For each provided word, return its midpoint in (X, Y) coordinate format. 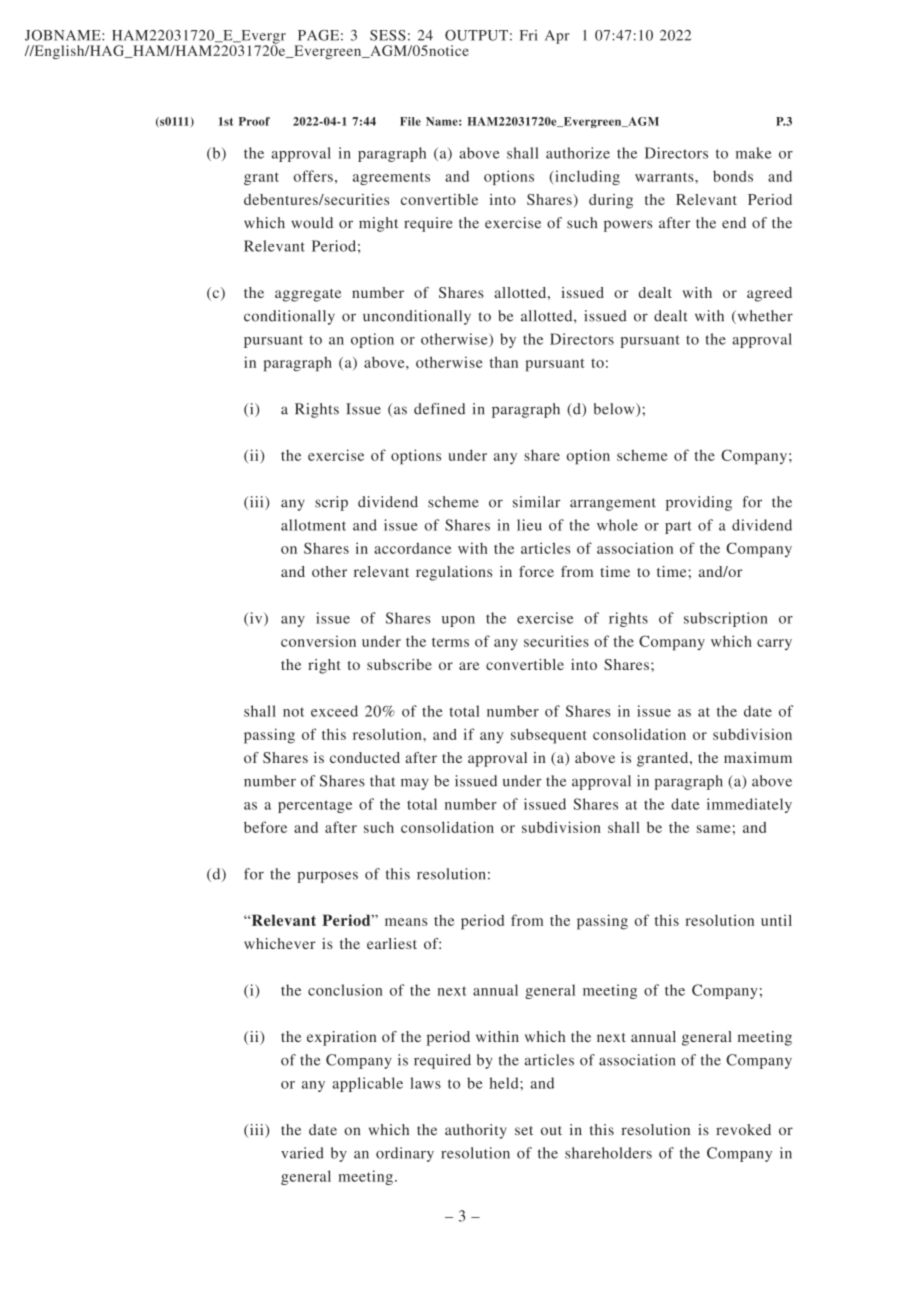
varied (302, 1153)
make (753, 153)
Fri (529, 35)
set (524, 1130)
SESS (388, 35)
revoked (743, 1129)
